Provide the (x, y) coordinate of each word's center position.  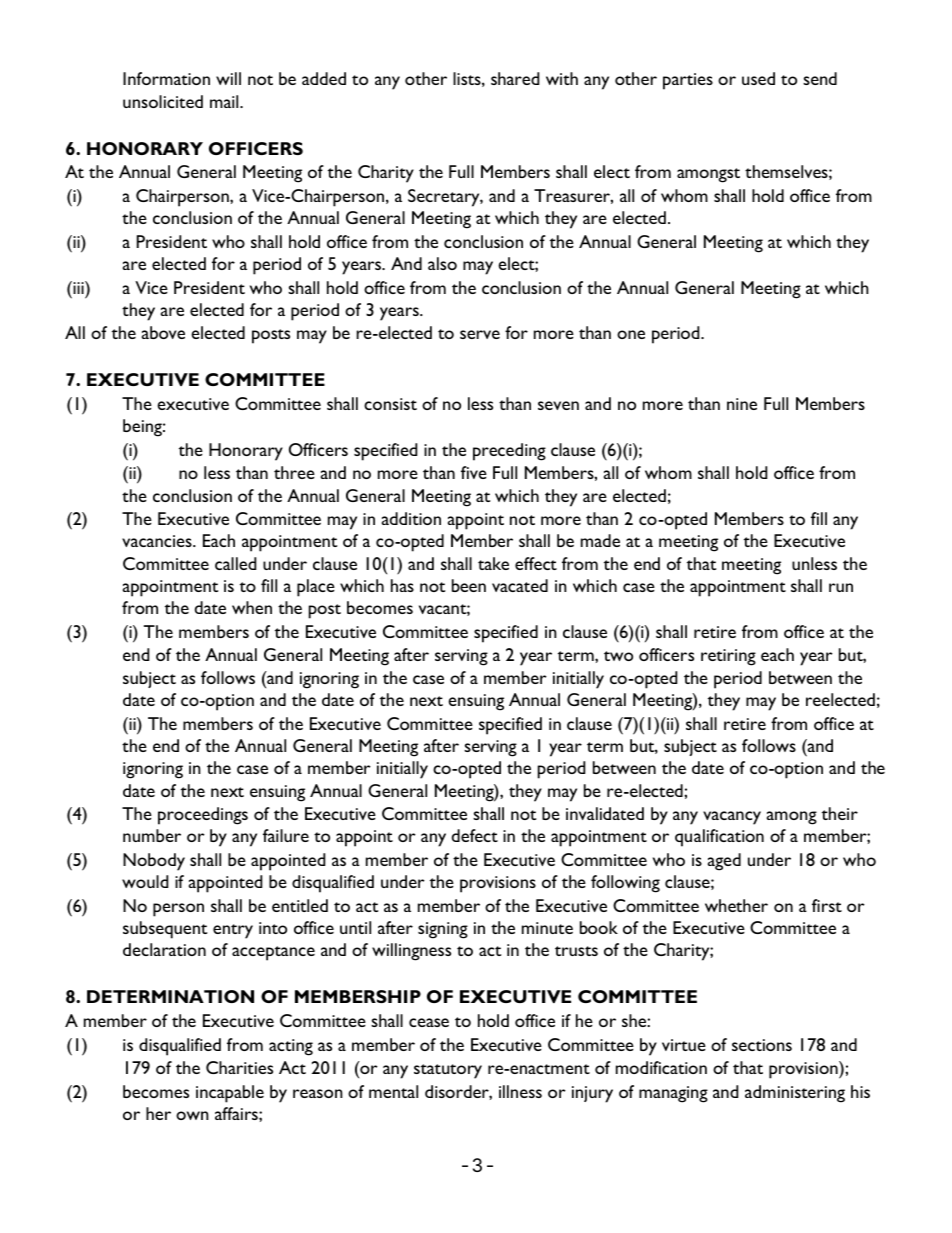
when (252, 607)
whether (736, 905)
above (163, 332)
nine (742, 404)
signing (443, 930)
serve (480, 334)
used (758, 78)
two (618, 656)
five (474, 472)
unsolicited (163, 101)
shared (515, 78)
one (631, 334)
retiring (728, 657)
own (192, 1115)
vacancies (158, 541)
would (145, 881)
